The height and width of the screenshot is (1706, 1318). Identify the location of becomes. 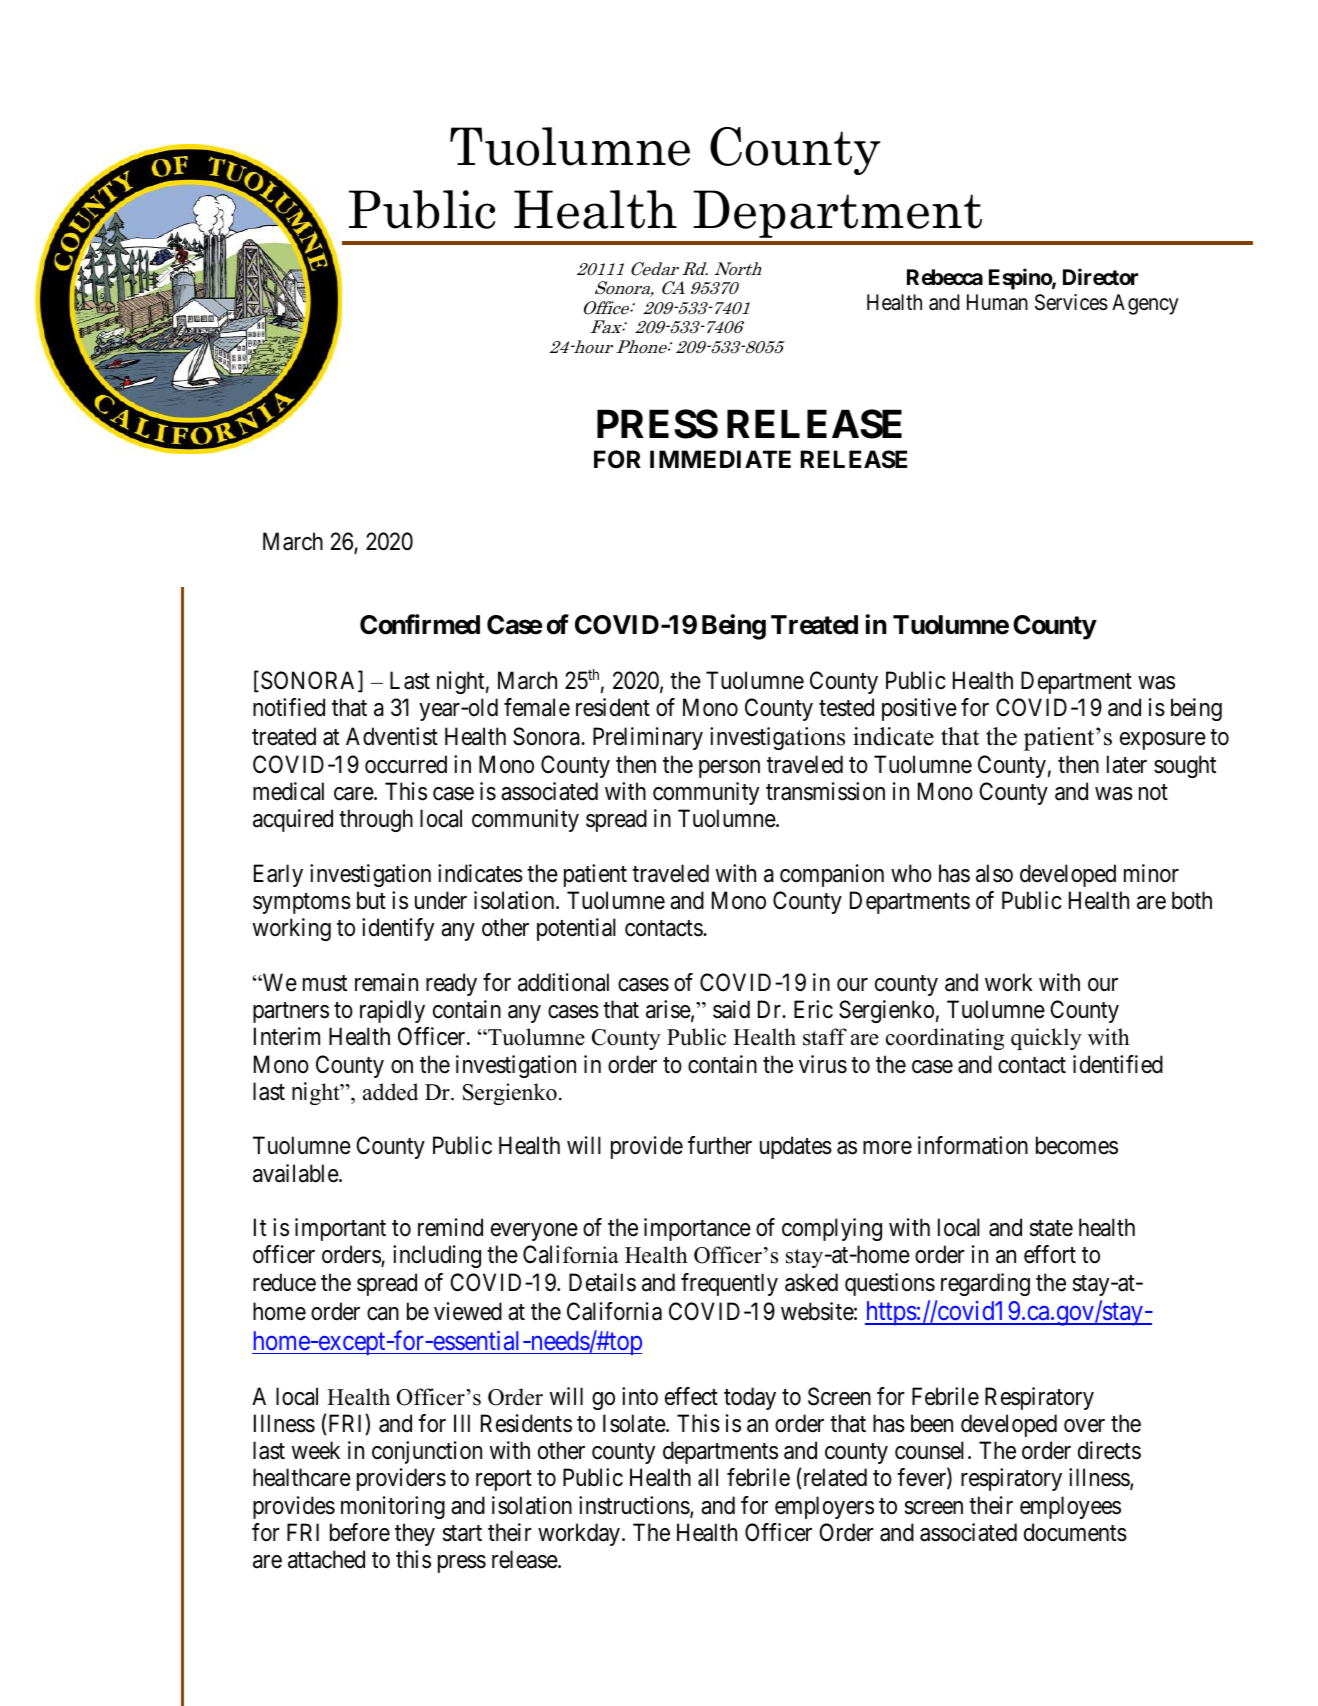
(1077, 1145).
